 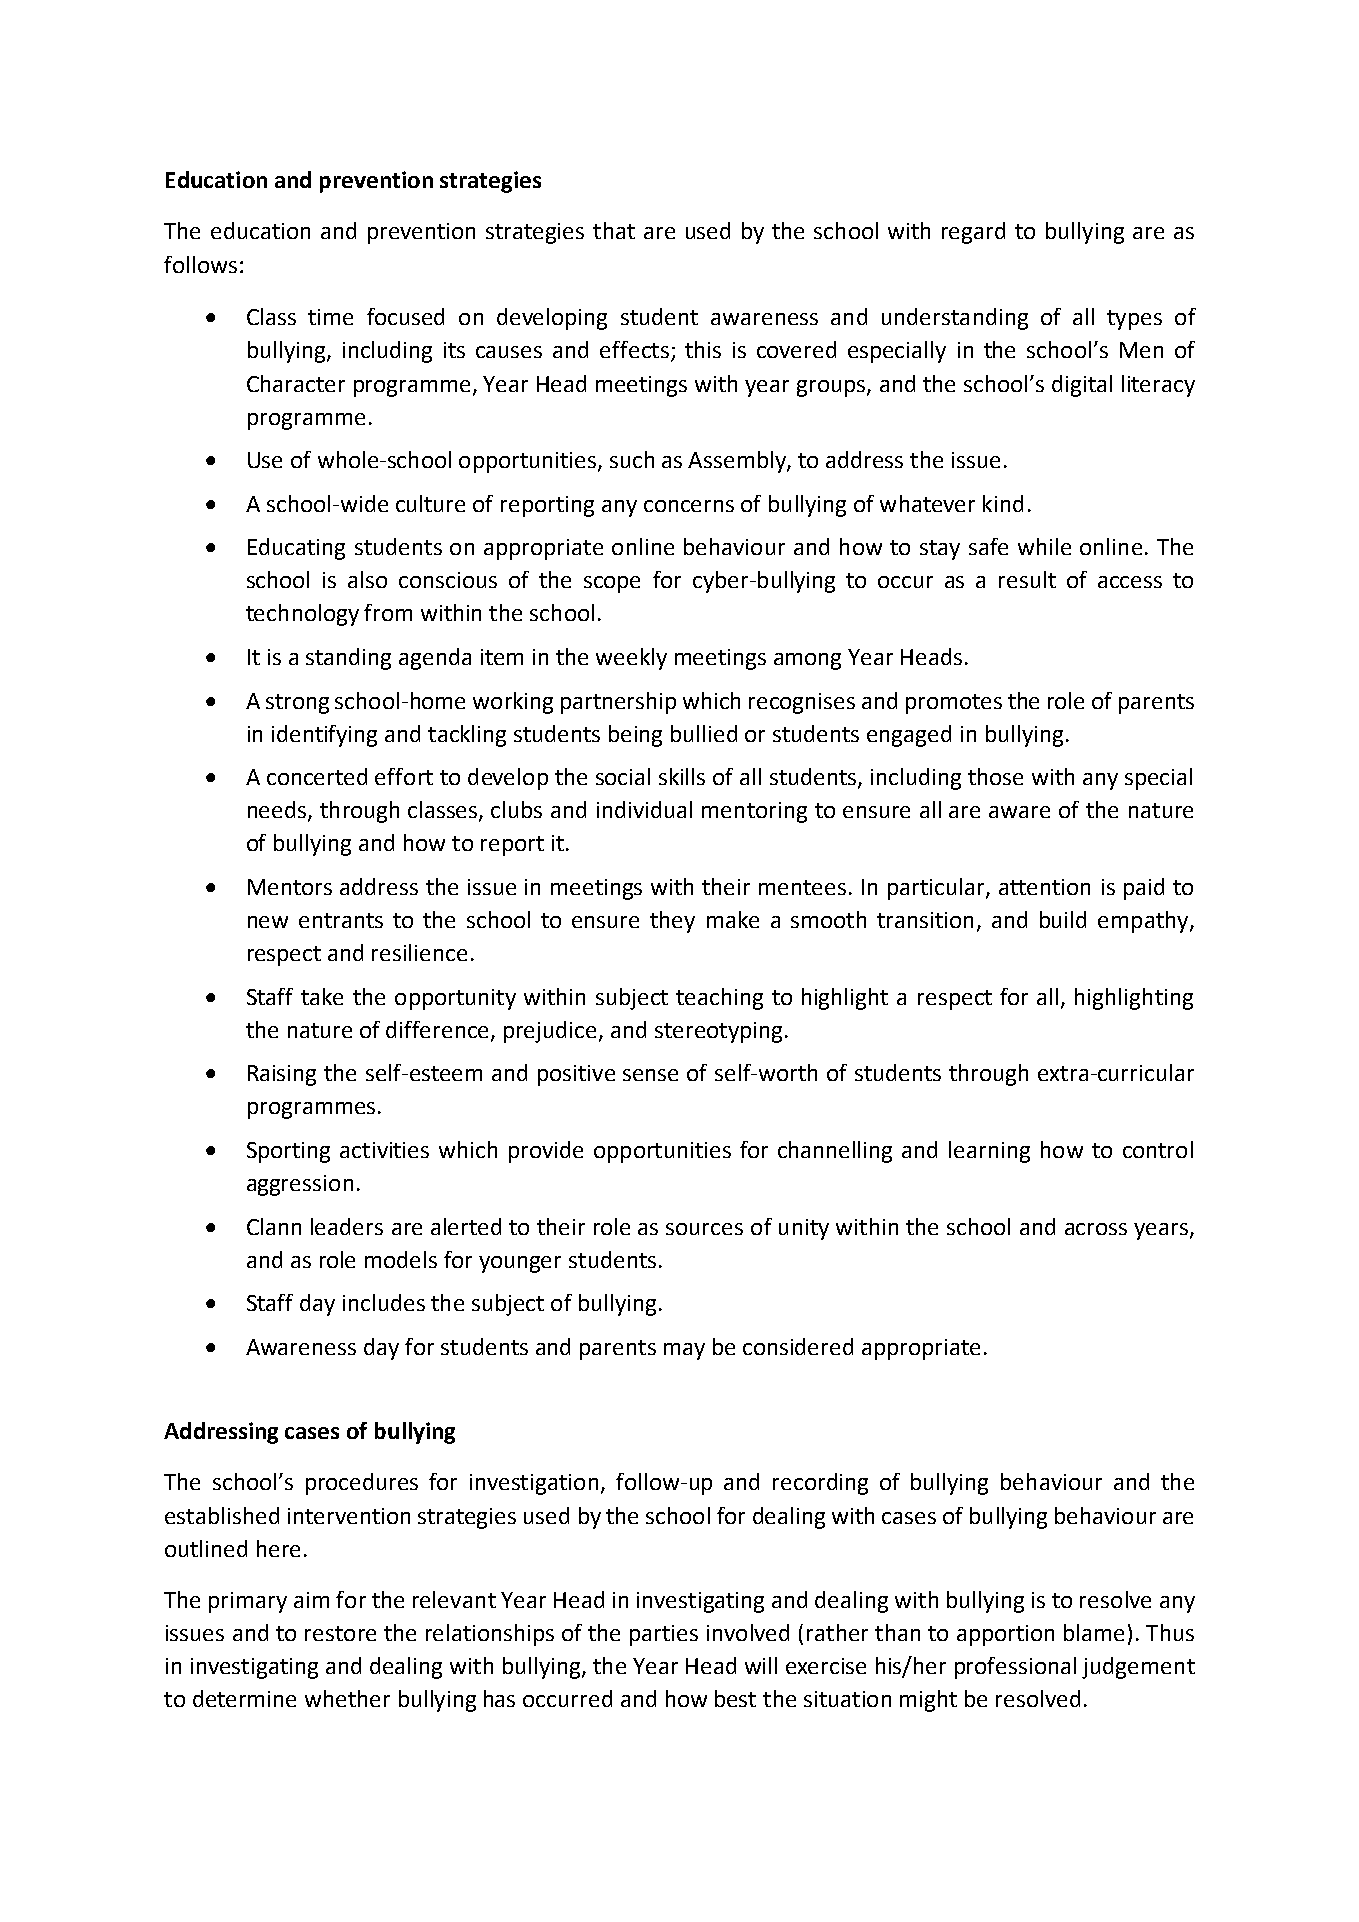 I want to click on identifying, so click(x=324, y=736).
